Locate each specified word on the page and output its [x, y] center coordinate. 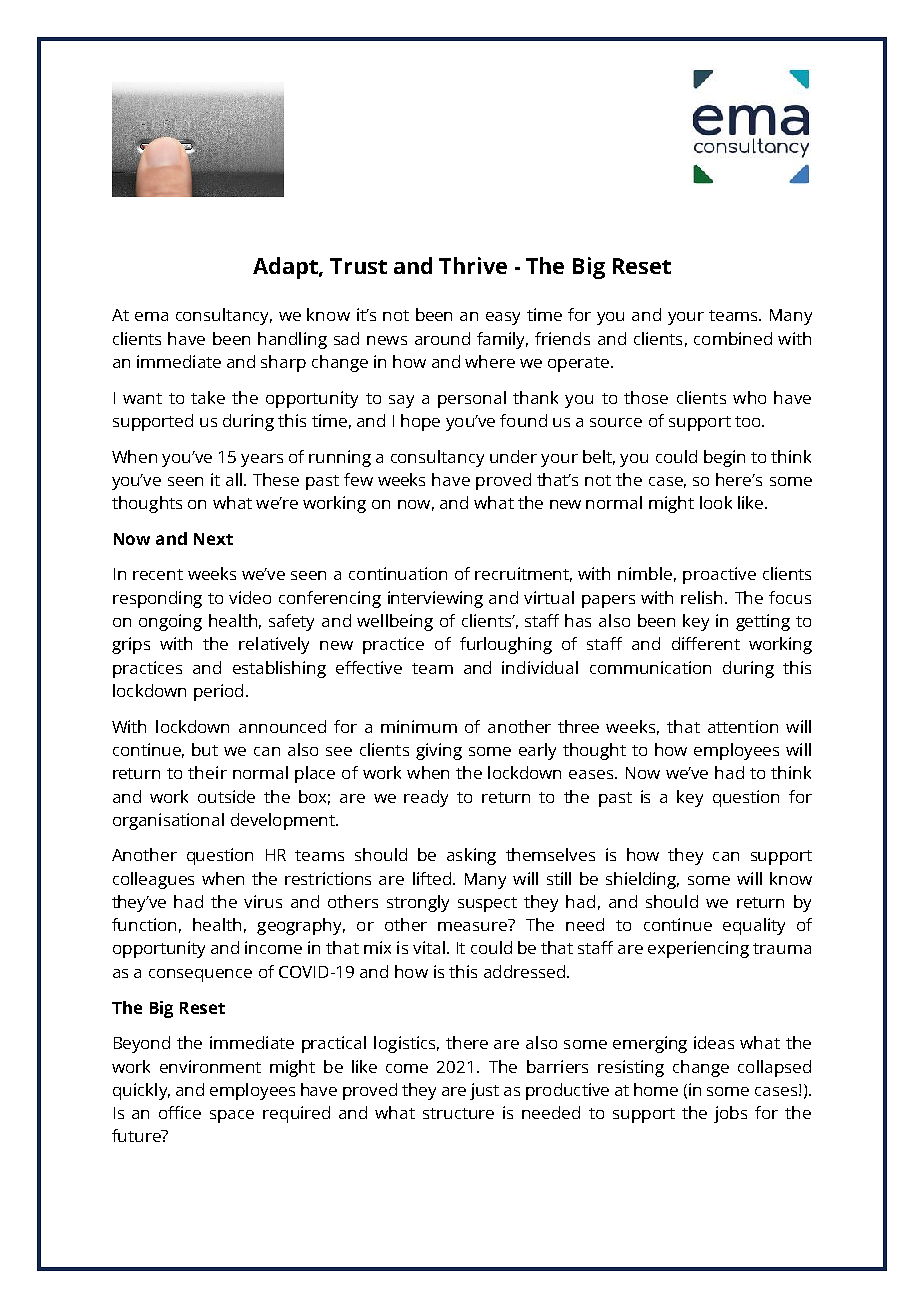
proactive [719, 575]
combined [733, 338]
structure [458, 1113]
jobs [730, 1114]
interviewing [435, 599]
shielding [642, 880]
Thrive [473, 265]
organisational [168, 821]
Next [213, 539]
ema [151, 316]
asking [471, 856]
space [232, 1116]
